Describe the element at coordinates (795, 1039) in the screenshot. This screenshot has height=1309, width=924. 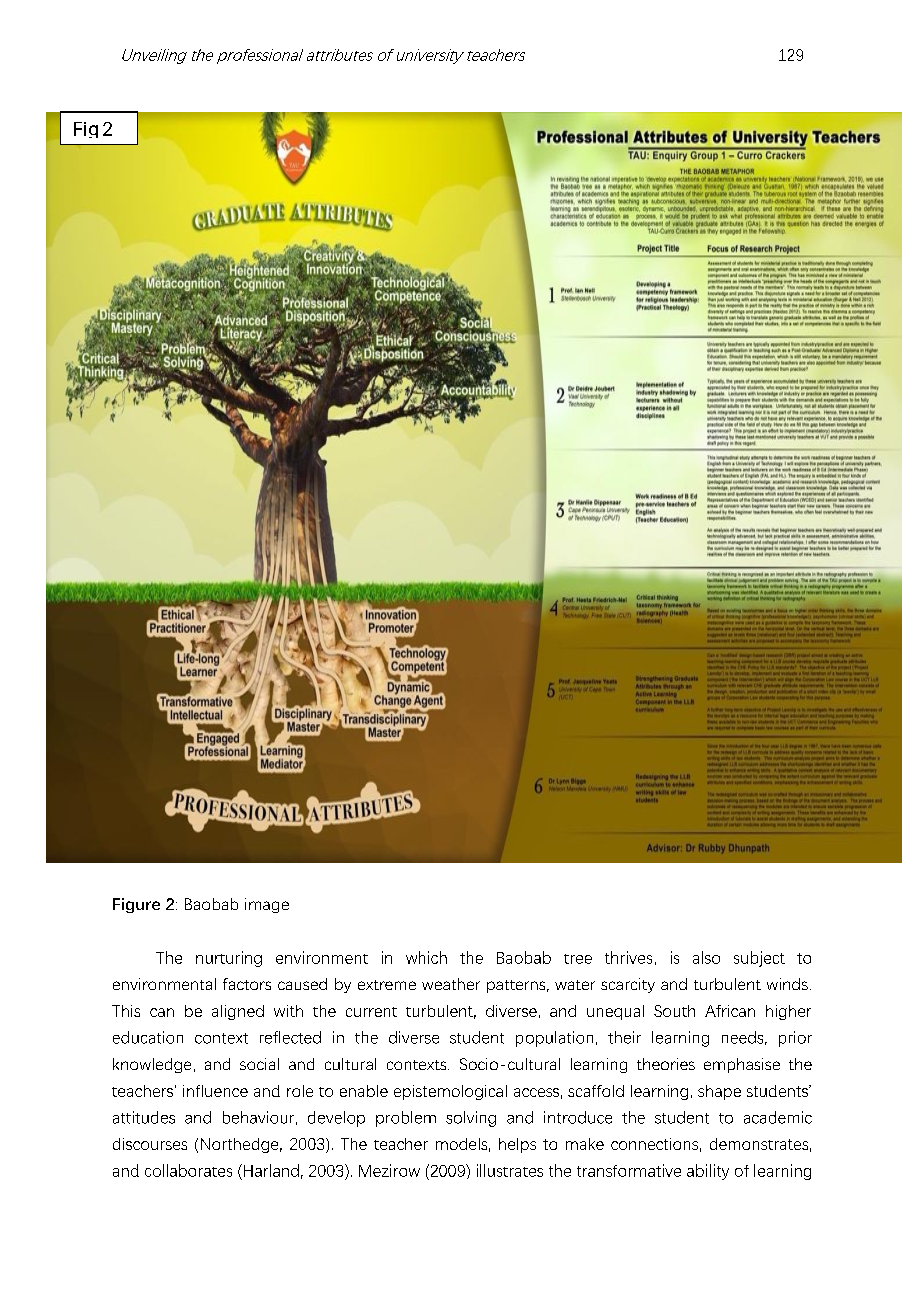
I see `prior` at that location.
